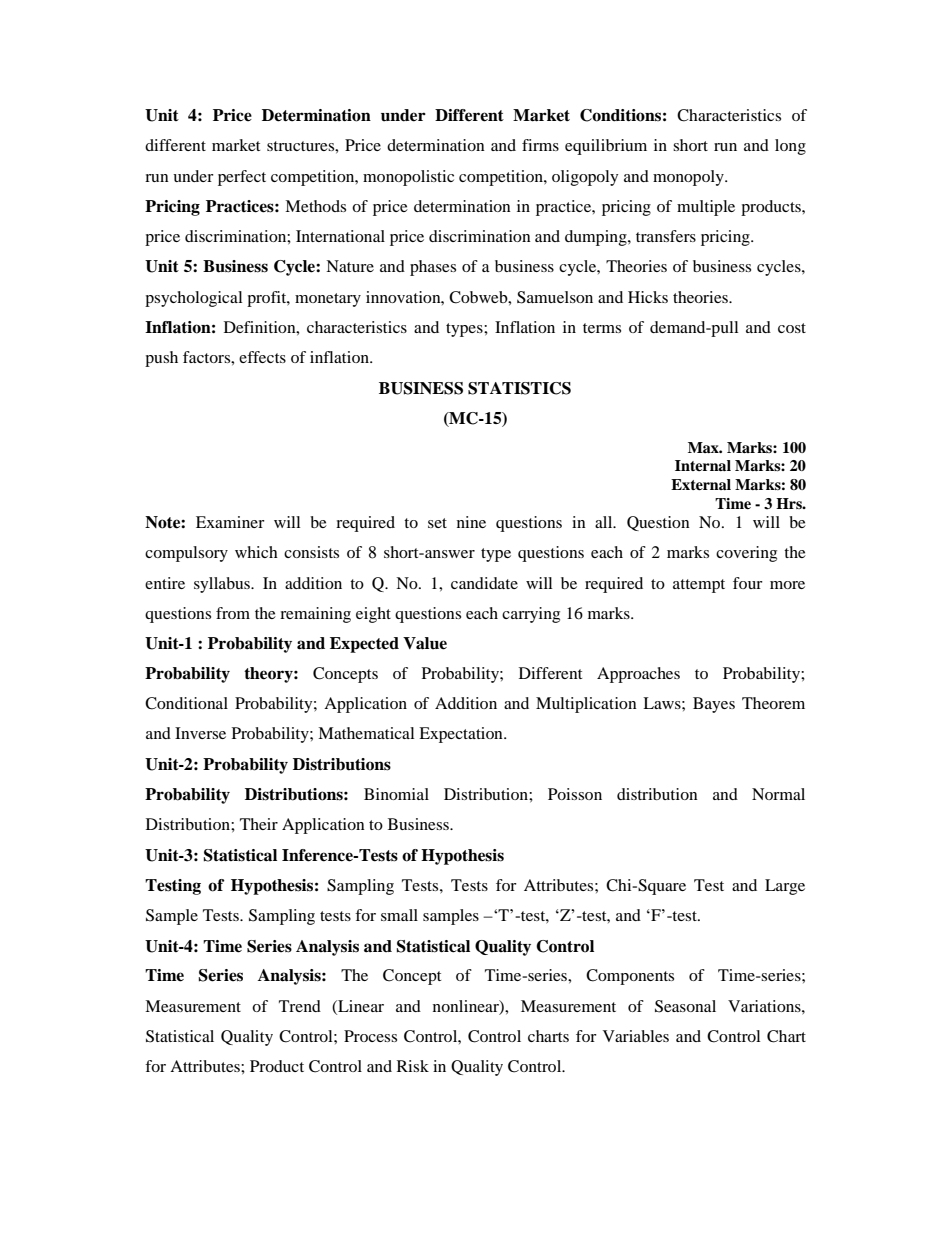  What do you see at coordinates (413, 1066) in the image?
I see `Risk` at bounding box center [413, 1066].
